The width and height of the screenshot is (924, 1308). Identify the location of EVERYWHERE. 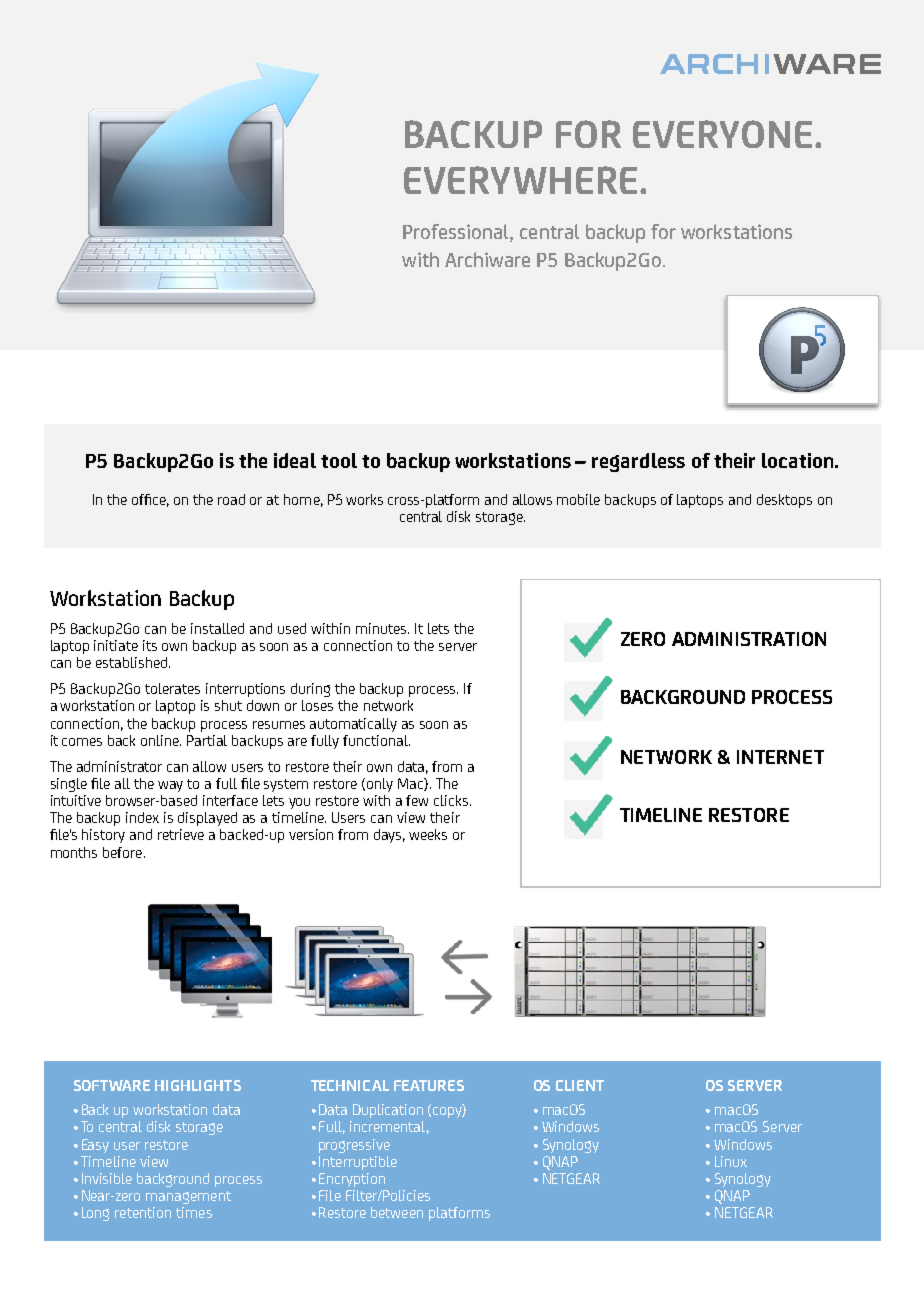
(520, 180).
